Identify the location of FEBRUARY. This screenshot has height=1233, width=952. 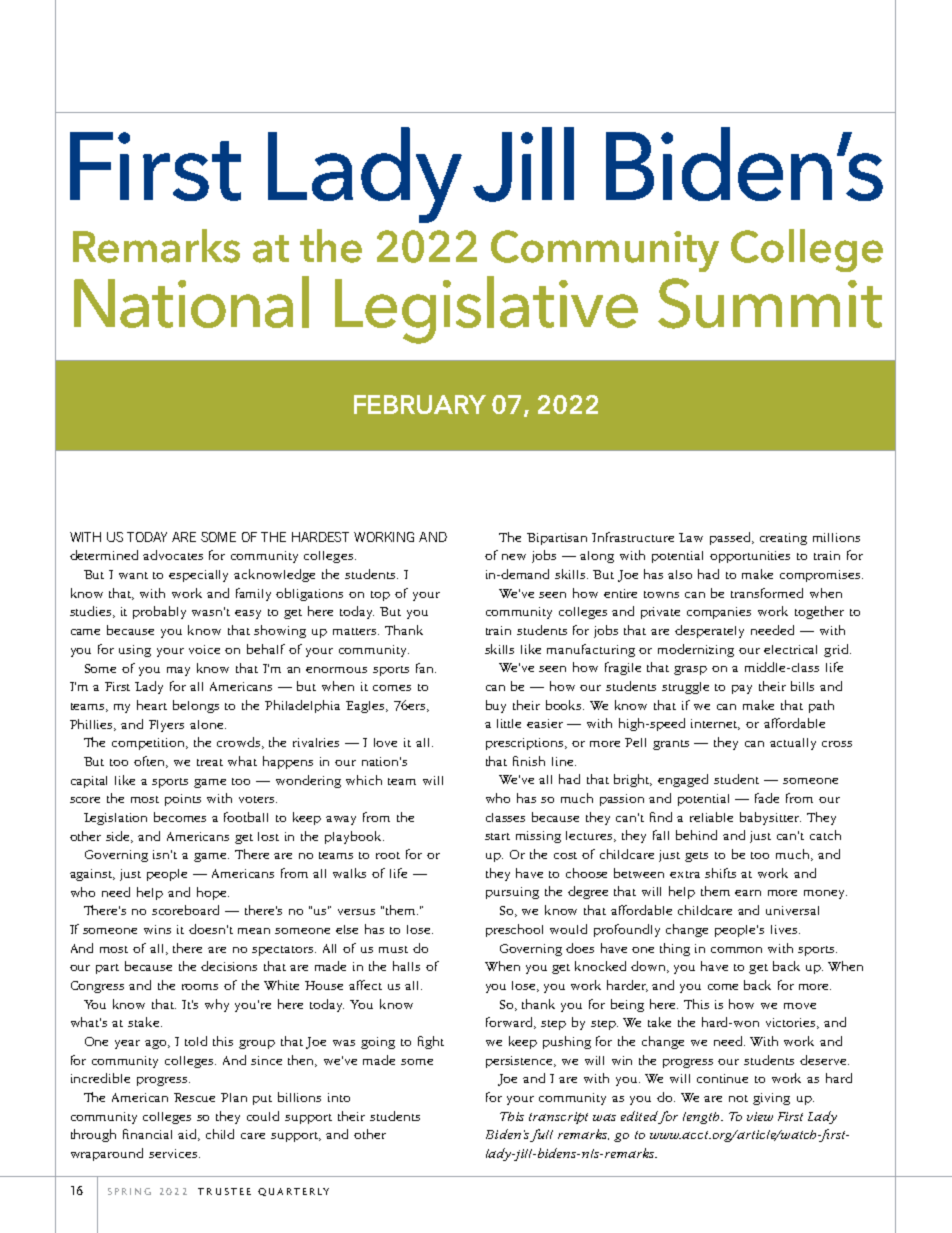
(420, 404).
